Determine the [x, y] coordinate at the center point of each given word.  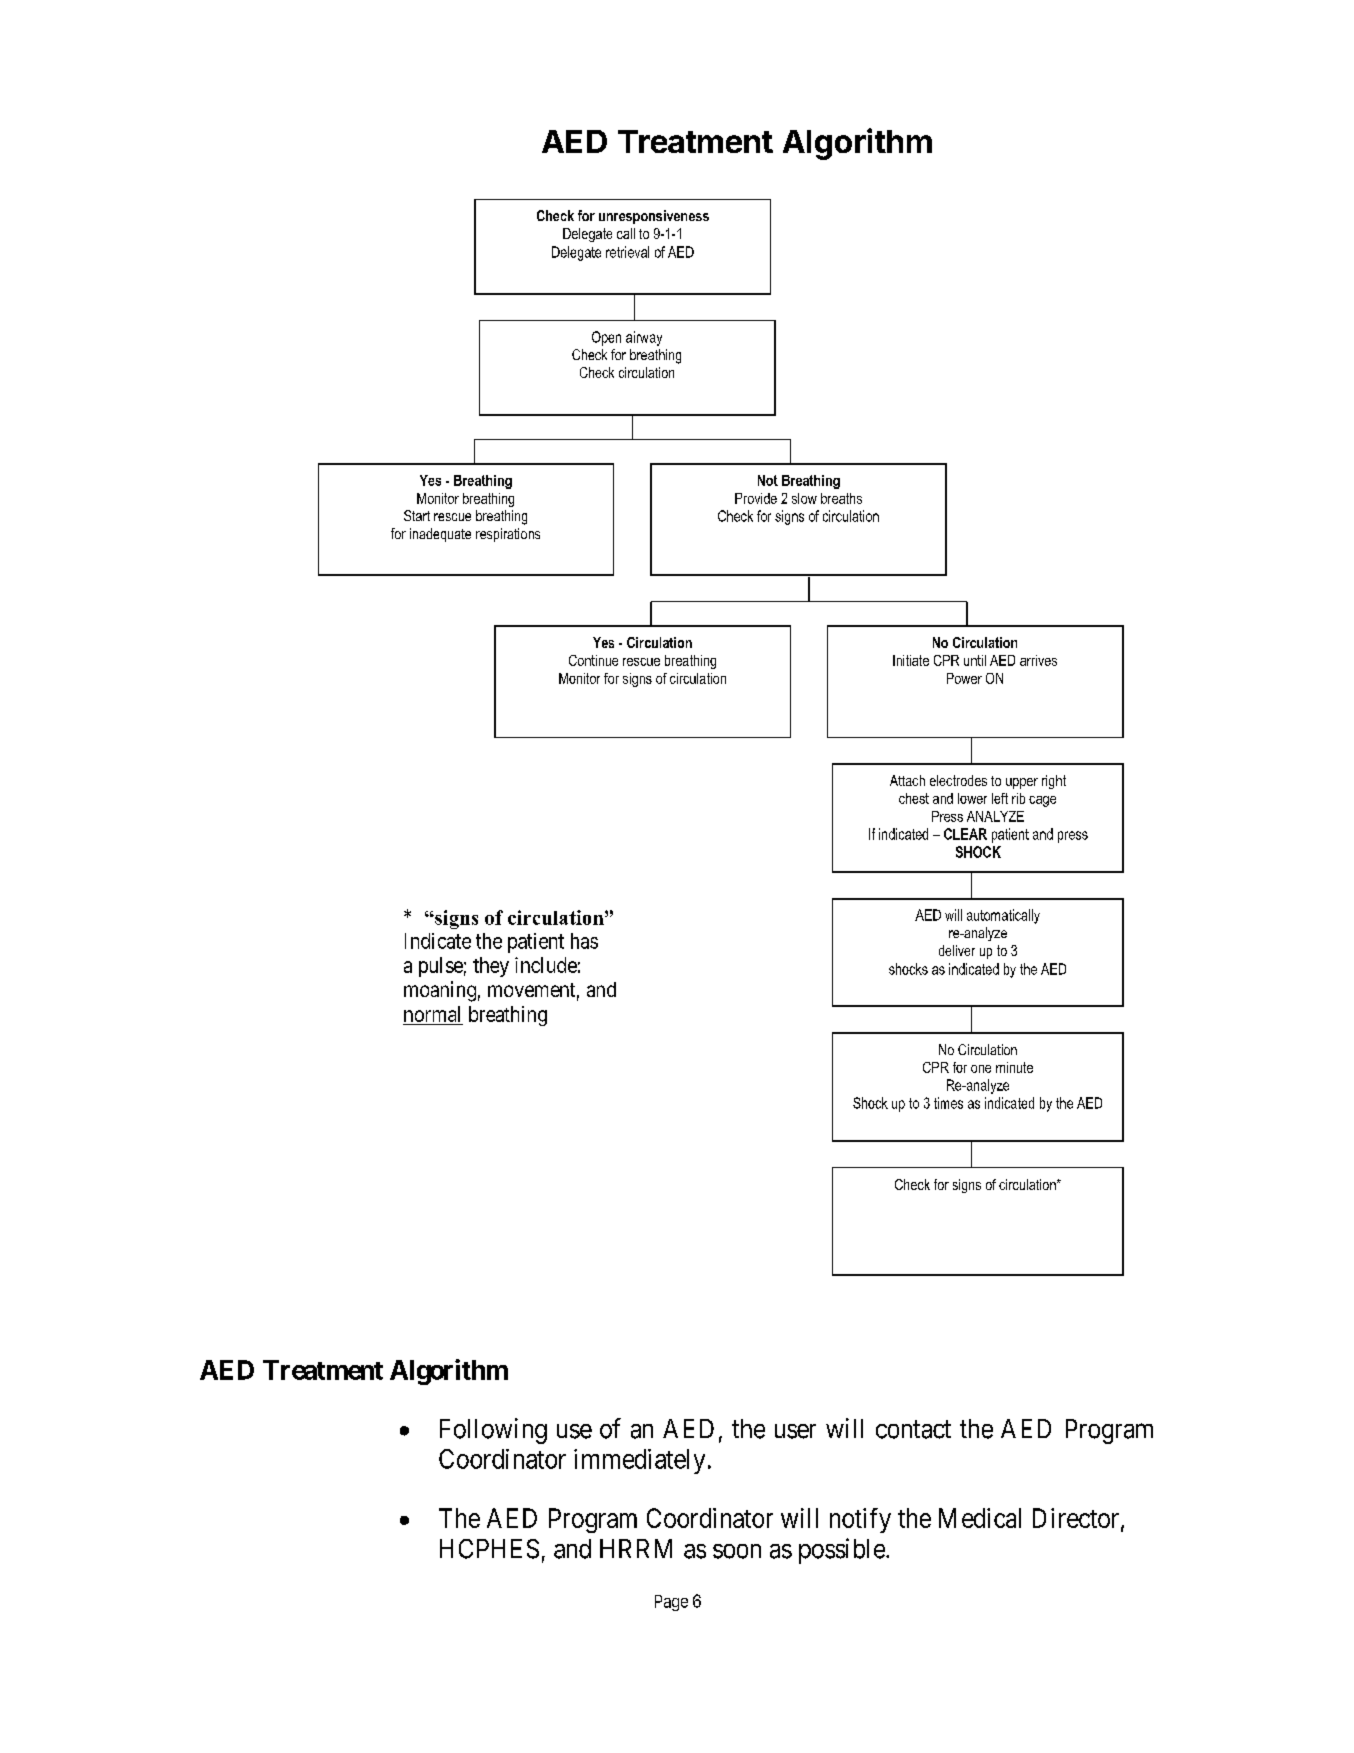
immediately [639, 1461]
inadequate [440, 535]
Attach [907, 780]
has [584, 941]
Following [493, 1431]
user [795, 1431]
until [975, 660]
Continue [593, 660]
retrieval [627, 252]
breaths [841, 498]
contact [913, 1429]
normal [432, 1014]
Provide [756, 498]
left [1000, 798]
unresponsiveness [654, 217]
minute [1014, 1067]
